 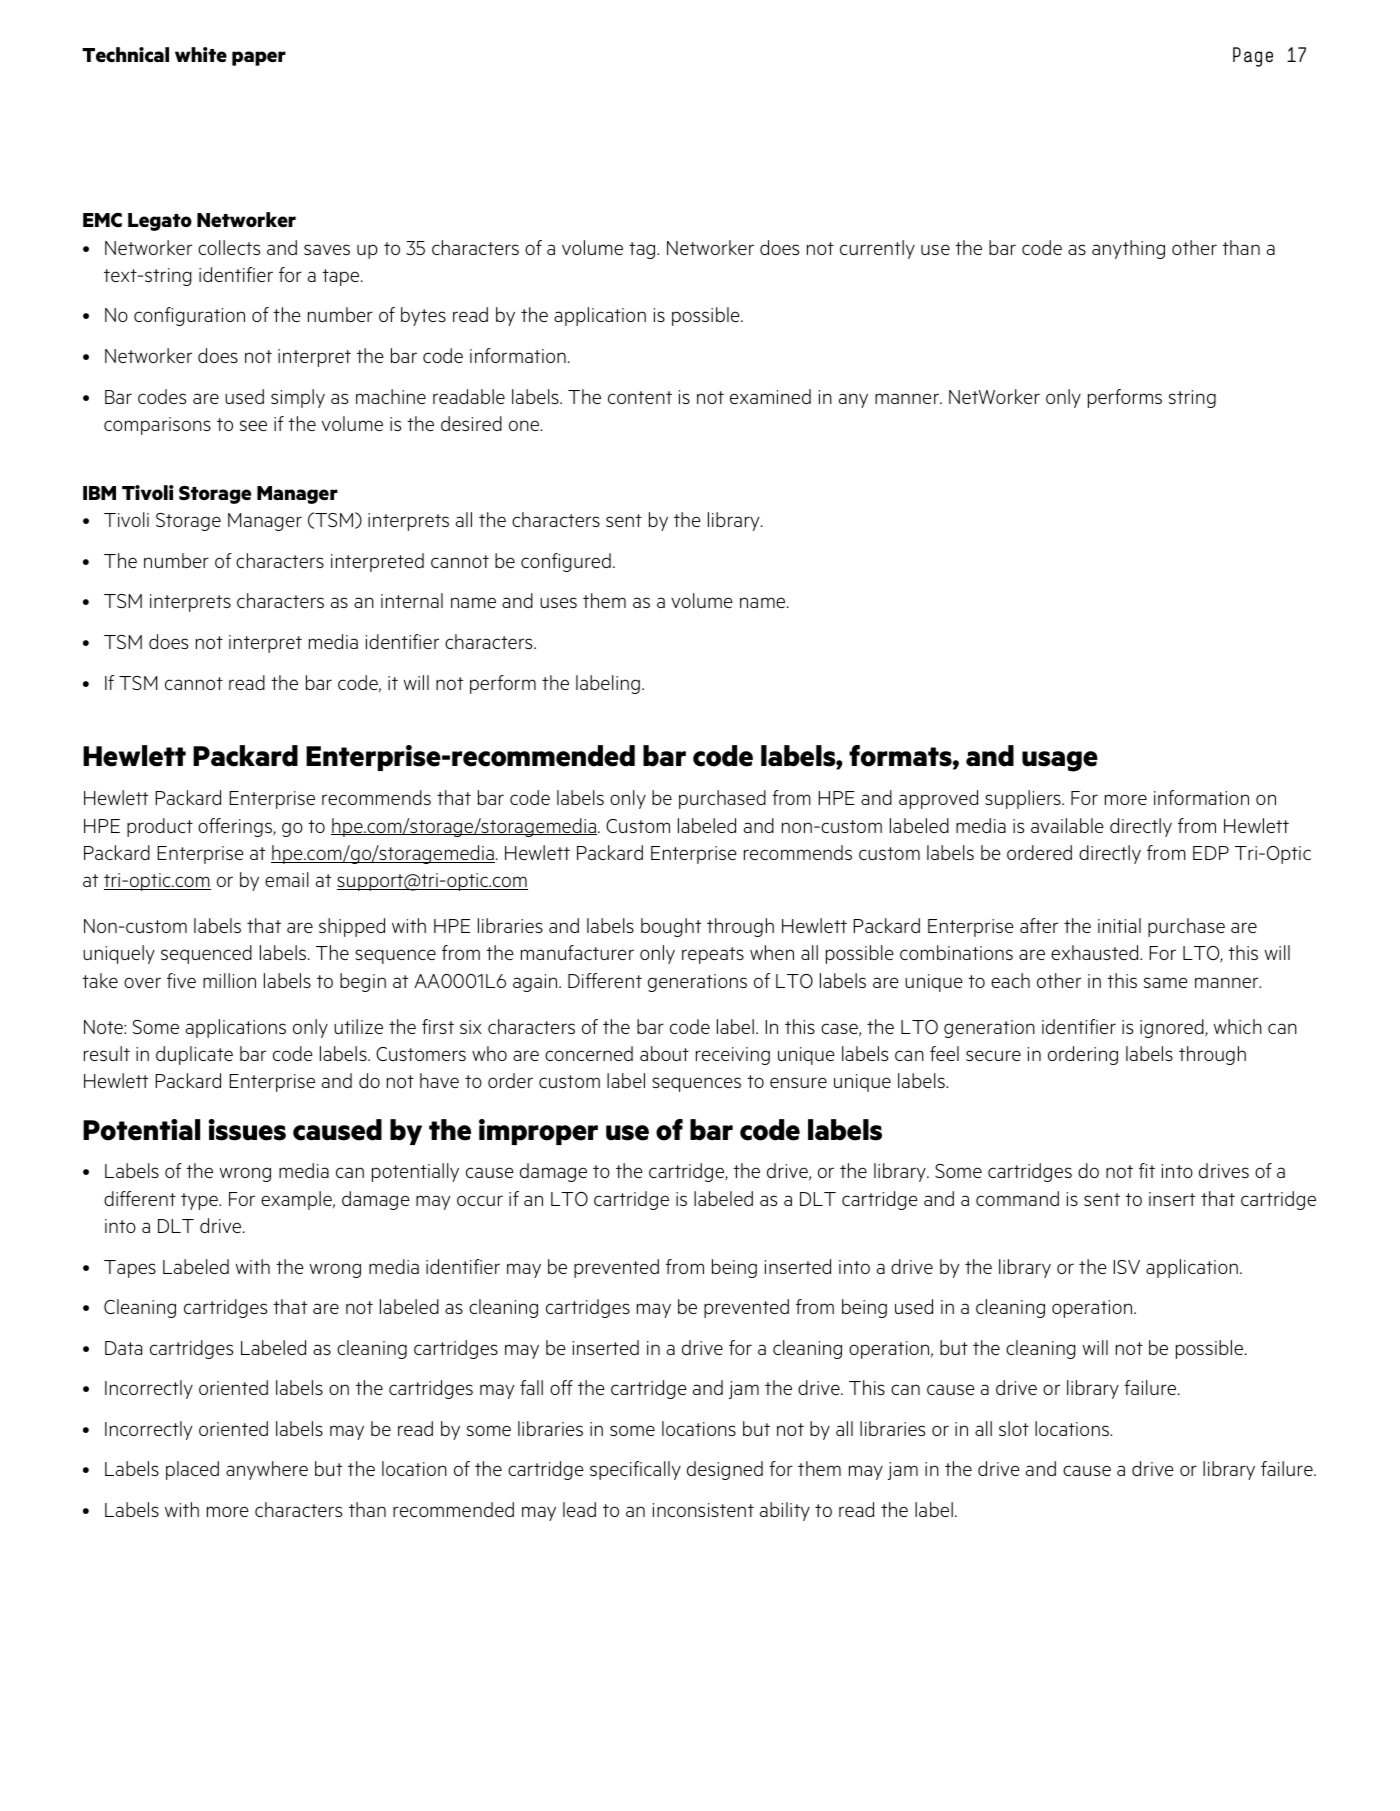 What do you see at coordinates (160, 827) in the image?
I see `product` at bounding box center [160, 827].
